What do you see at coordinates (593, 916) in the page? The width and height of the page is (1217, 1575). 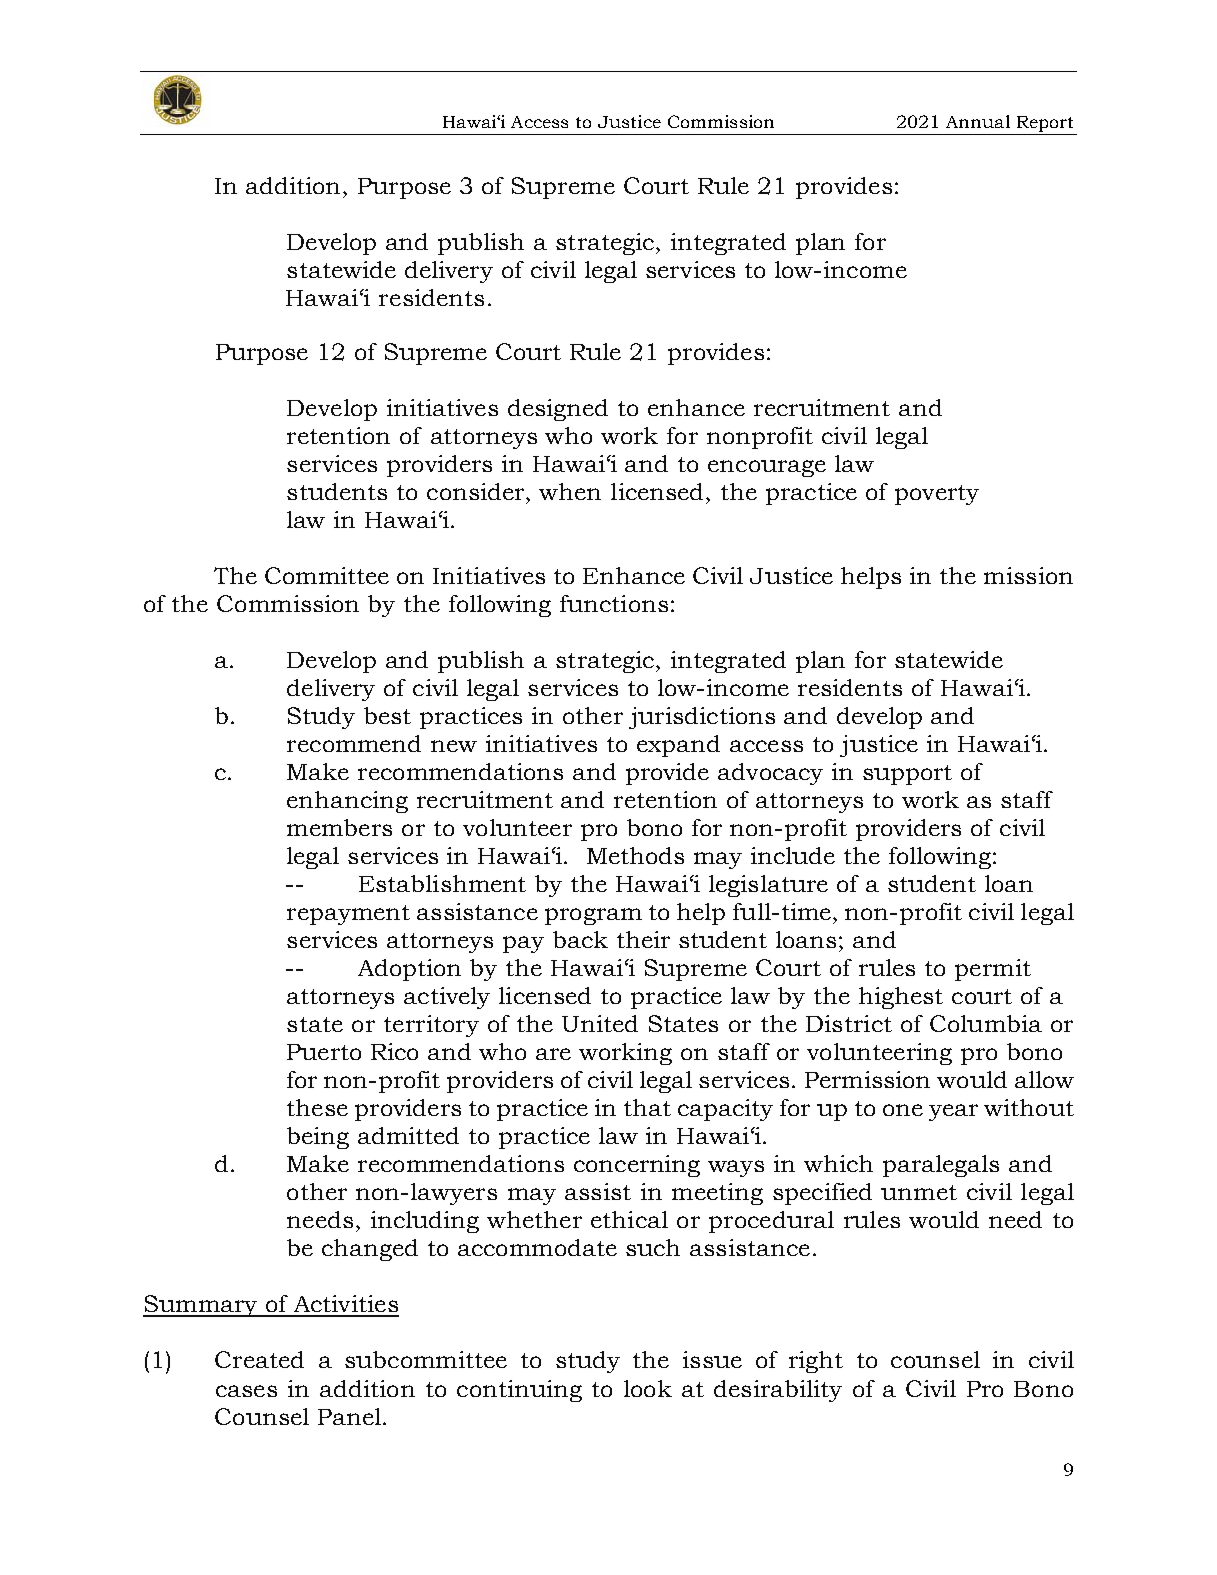 I see `program` at bounding box center [593, 916].
